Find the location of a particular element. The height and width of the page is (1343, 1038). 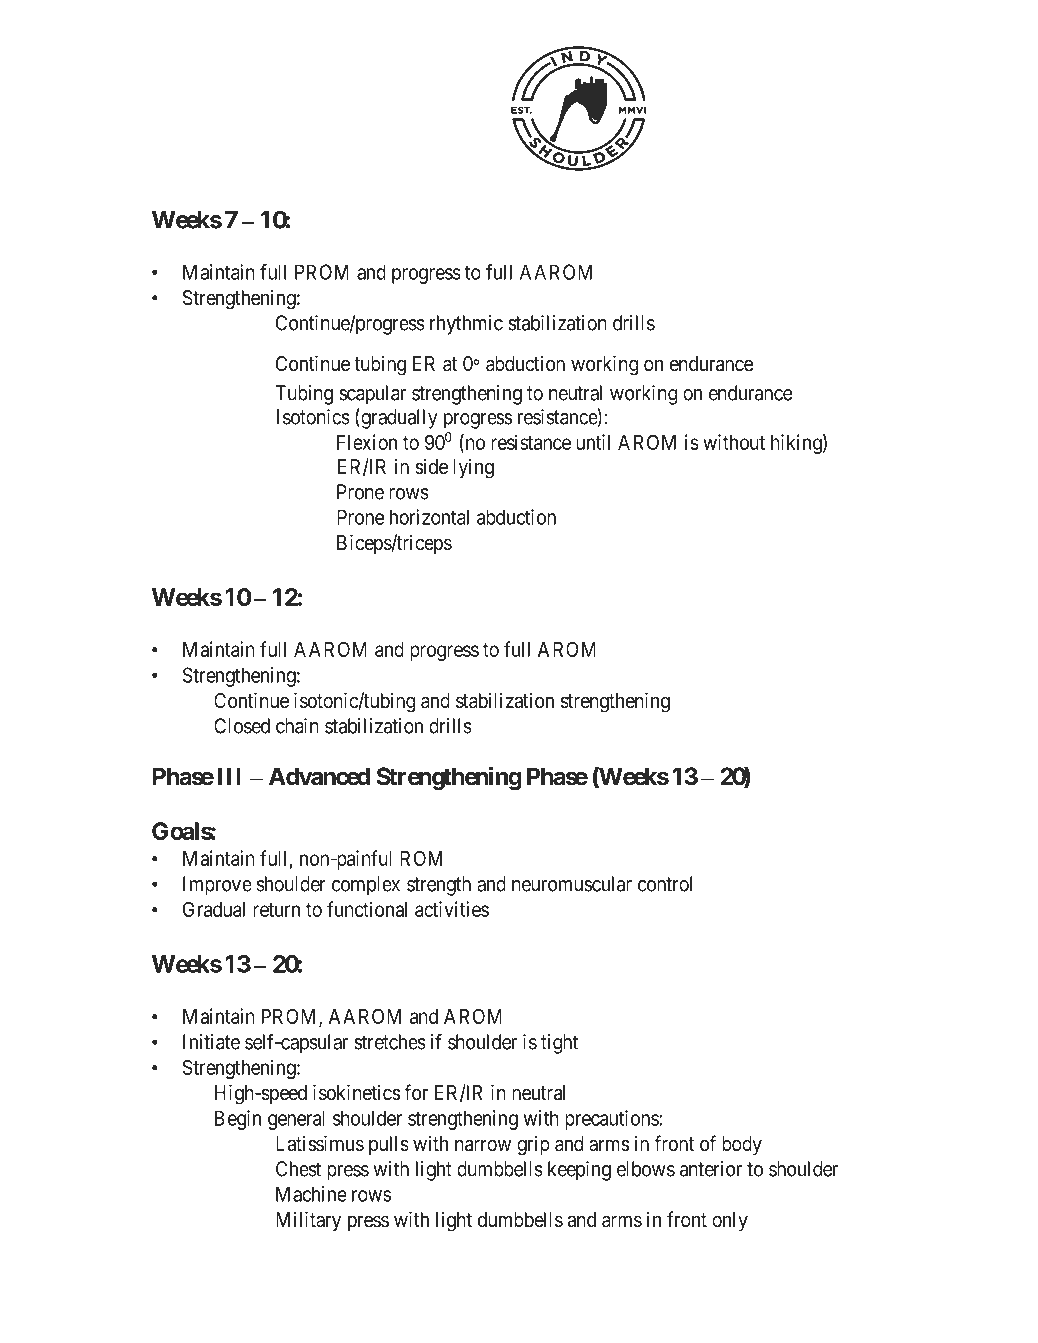

return is located at coordinates (276, 910).
